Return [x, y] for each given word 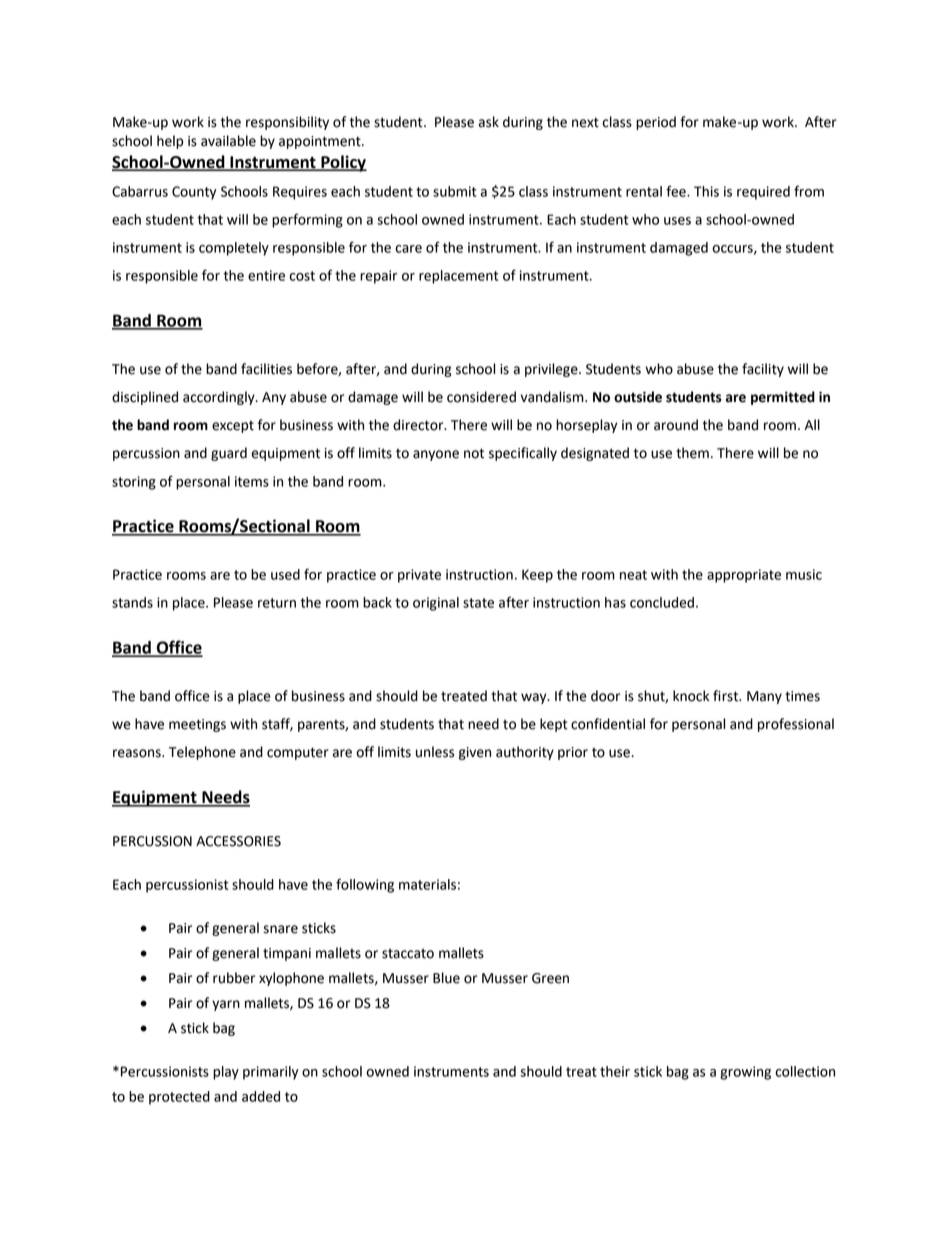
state [478, 603]
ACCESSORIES [238, 841]
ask [489, 122]
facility [763, 370]
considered [481, 397]
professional [796, 725]
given [475, 753]
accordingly [220, 398]
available [228, 141]
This [706, 191]
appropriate [744, 576]
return [277, 603]
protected [179, 1098]
